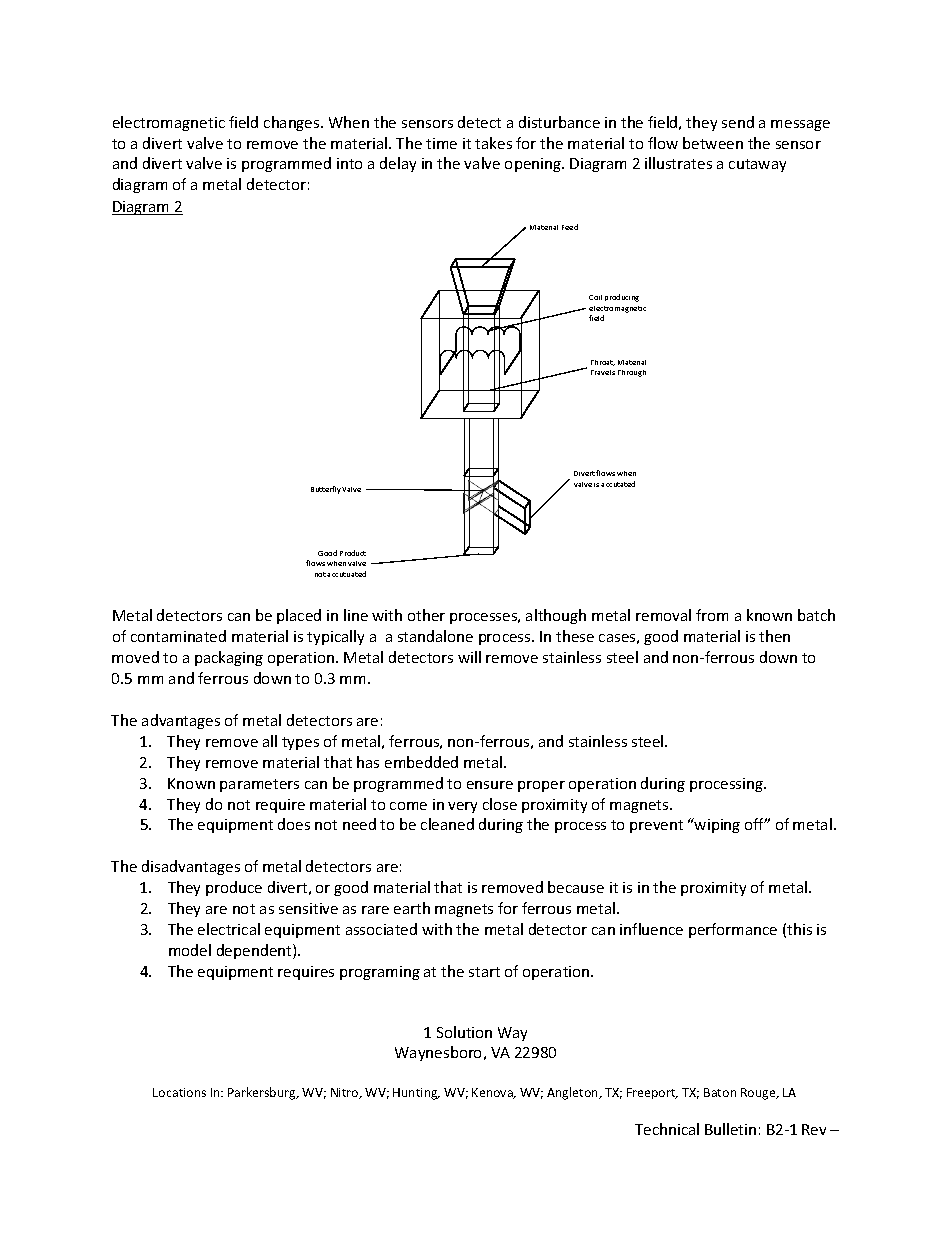 The width and height of the page is (952, 1233). Describe the element at coordinates (757, 165) in the page. I see `cutaway` at that location.
